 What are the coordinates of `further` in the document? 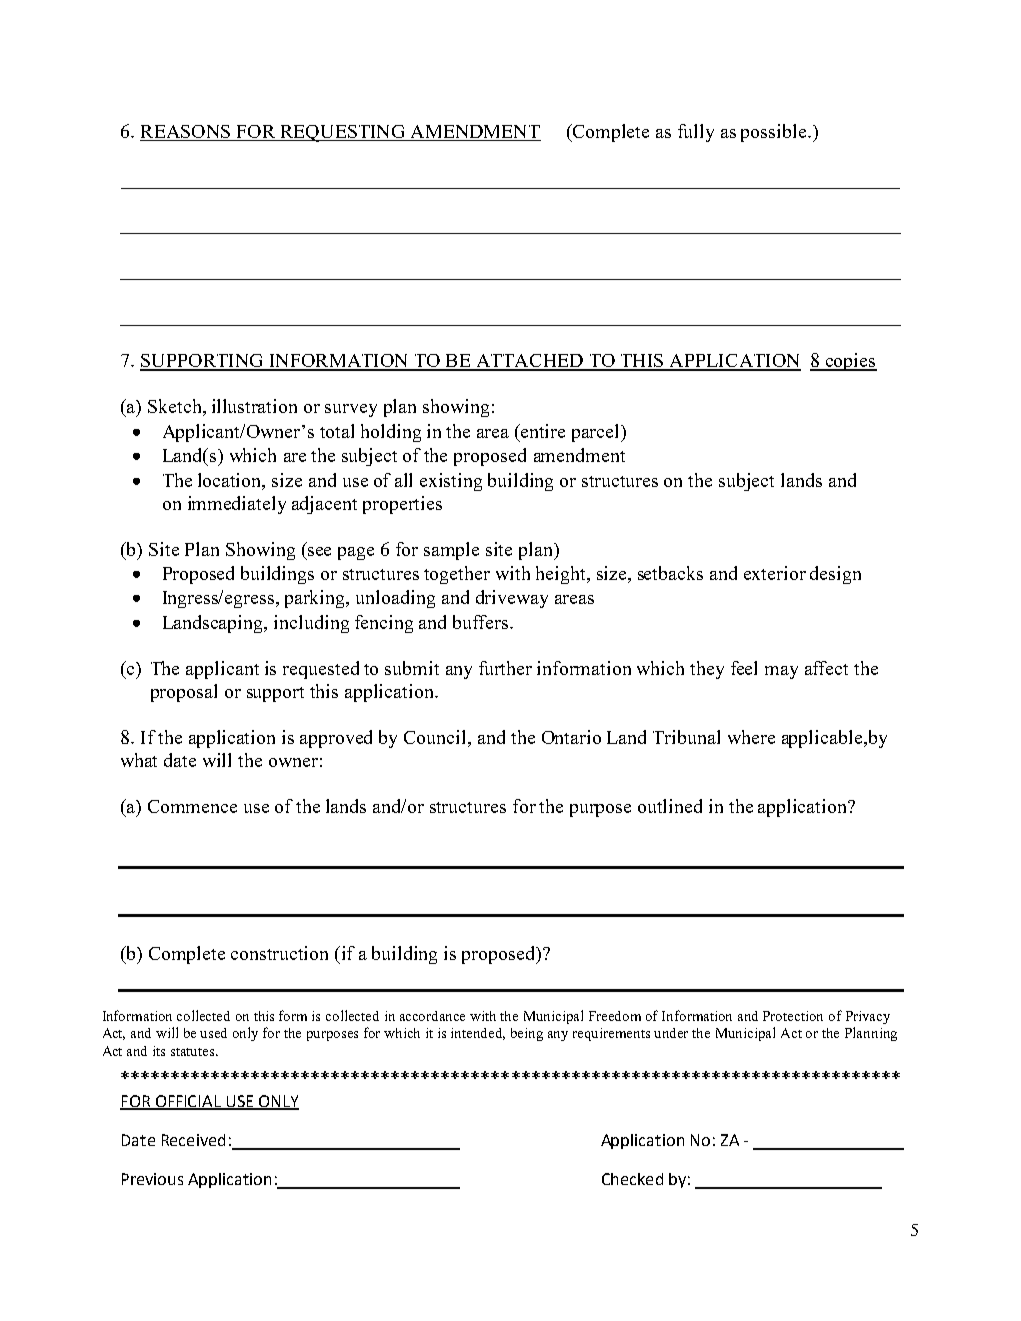 It's located at (505, 668).
